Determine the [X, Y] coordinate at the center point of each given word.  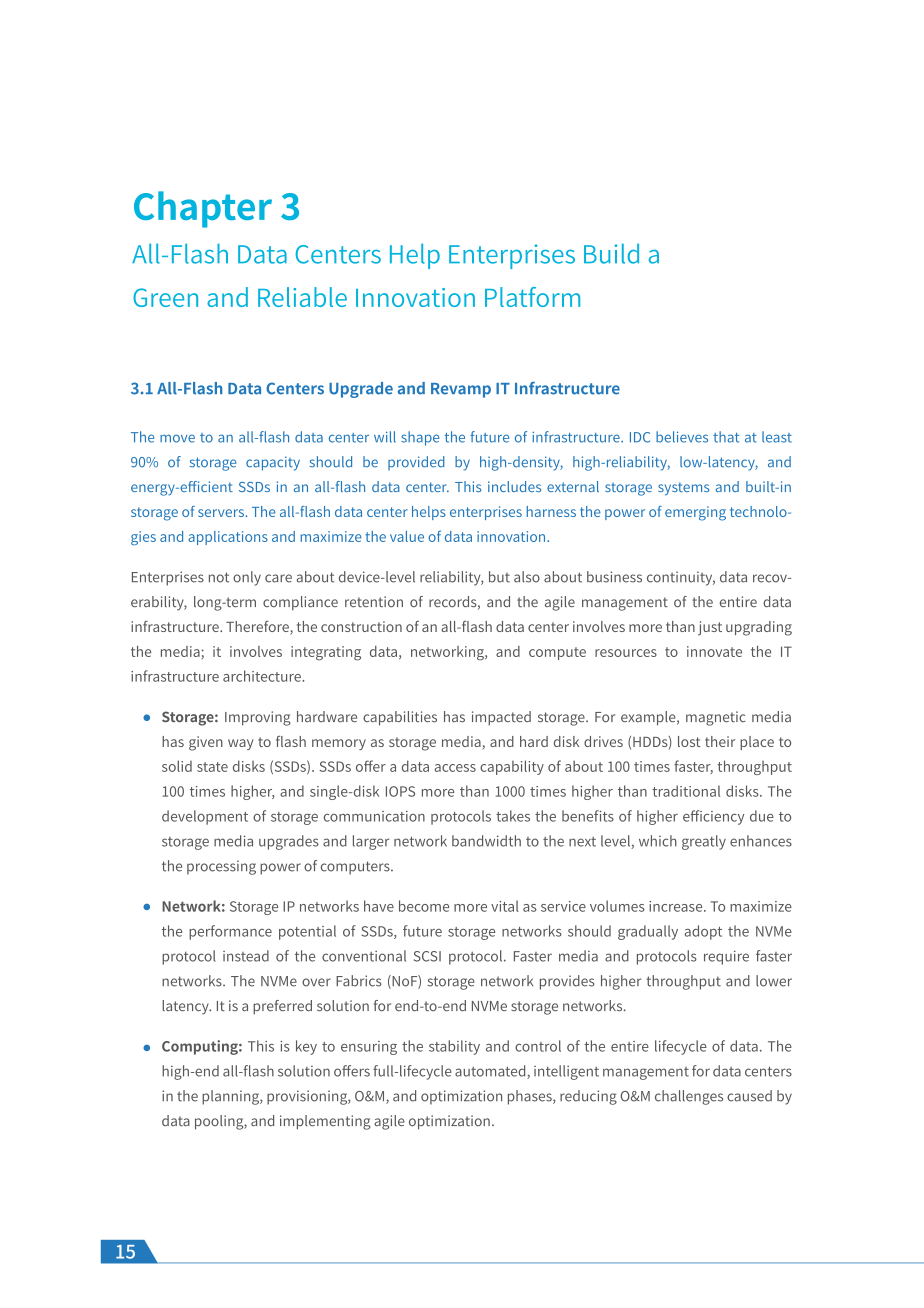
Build [611, 253]
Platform [532, 297]
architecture [263, 676]
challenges [689, 1097]
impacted [501, 718]
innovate [714, 651]
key [306, 1047]
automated [491, 1072]
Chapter [203, 209]
